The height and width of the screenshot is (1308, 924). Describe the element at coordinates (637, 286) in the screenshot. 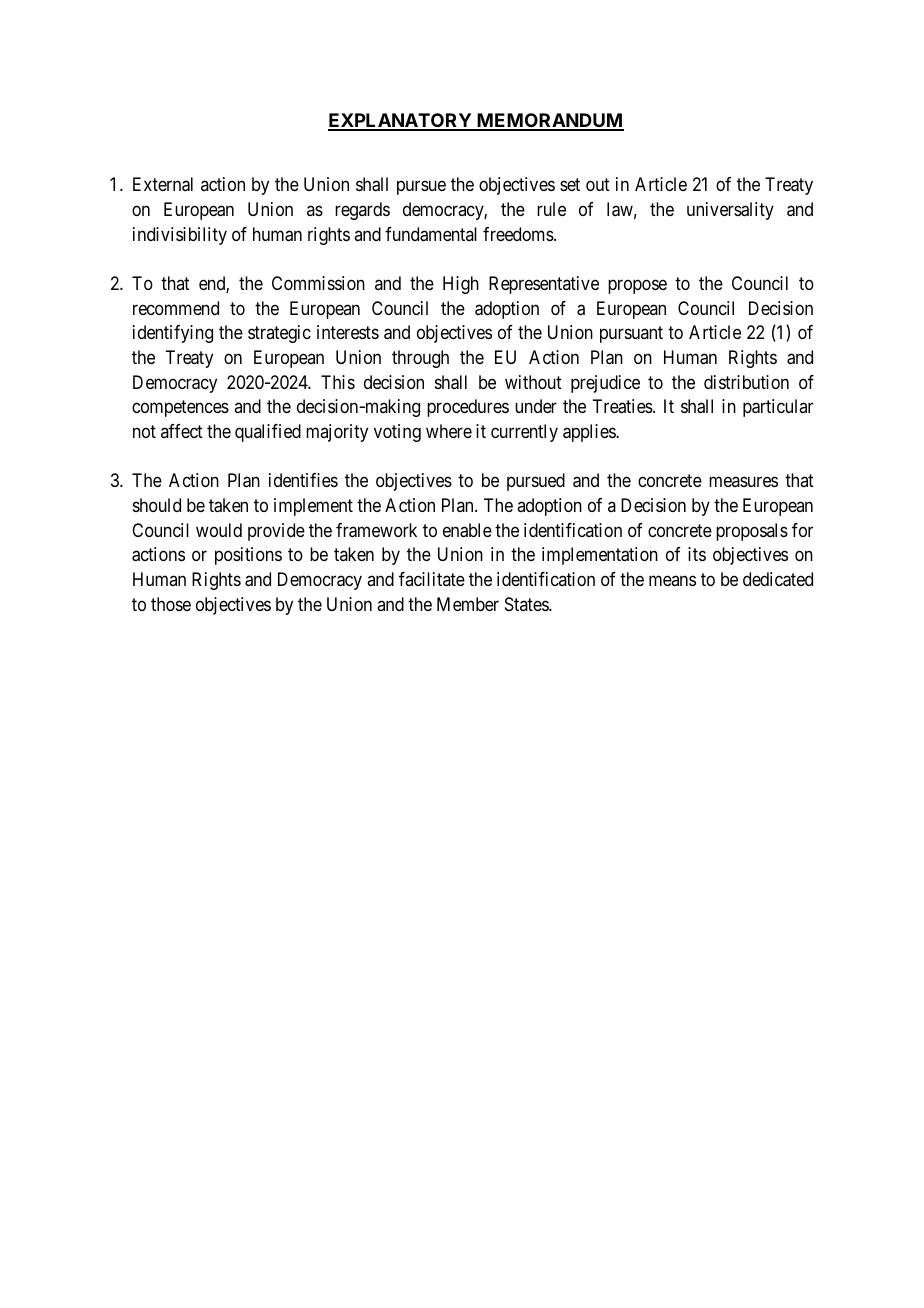

I see `propose` at that location.
